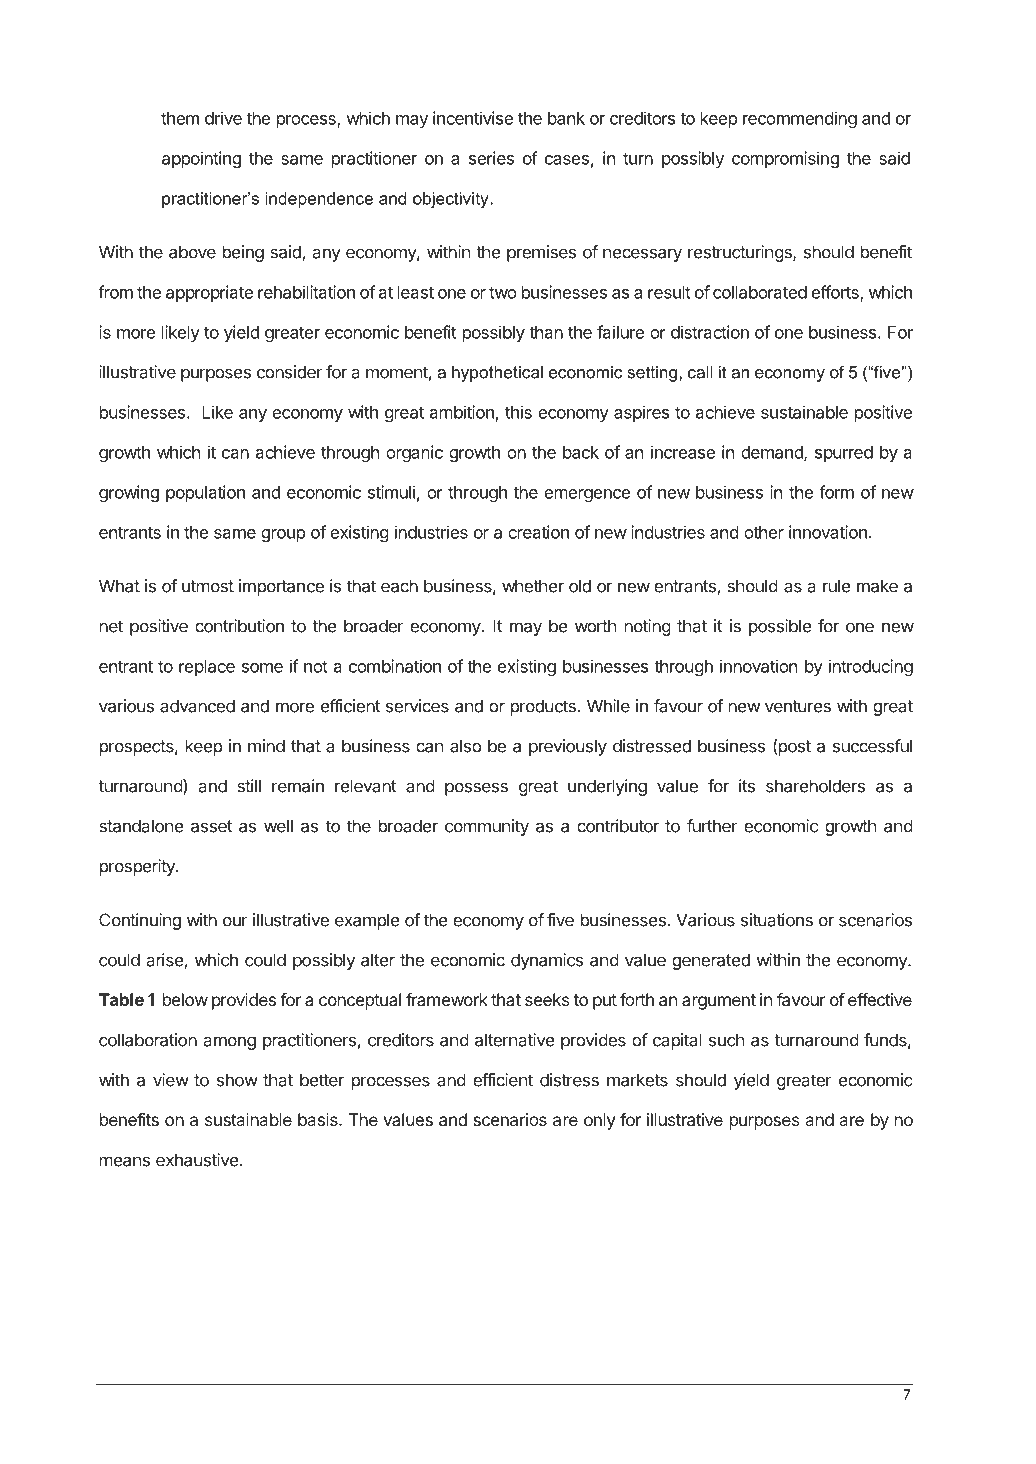 This document has height=1464, width=1036. Describe the element at coordinates (138, 867) in the document. I see `prosperity` at that location.
